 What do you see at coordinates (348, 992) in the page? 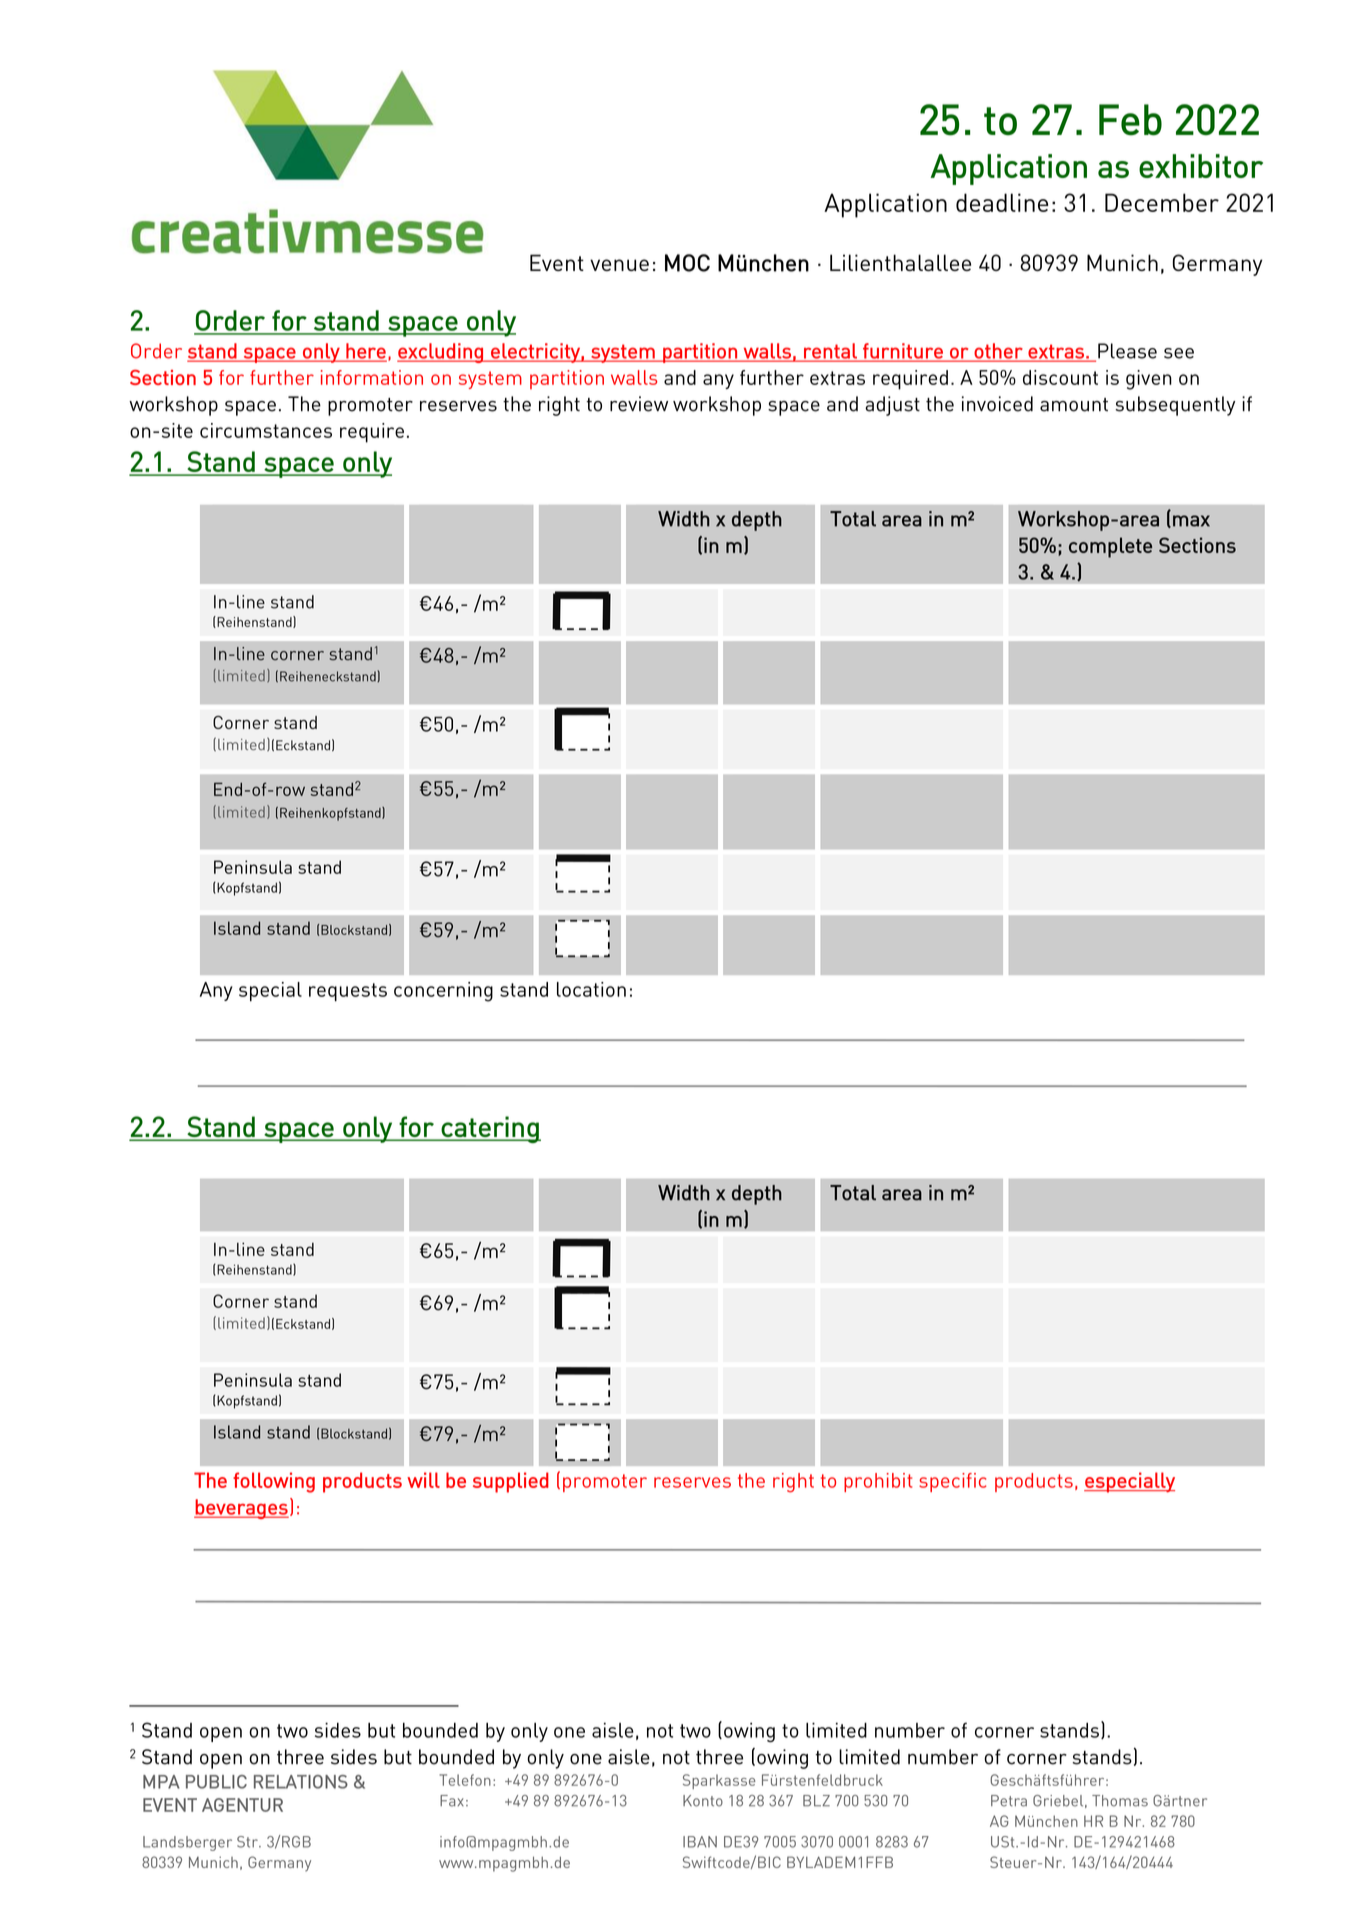
I see `requests` at bounding box center [348, 992].
